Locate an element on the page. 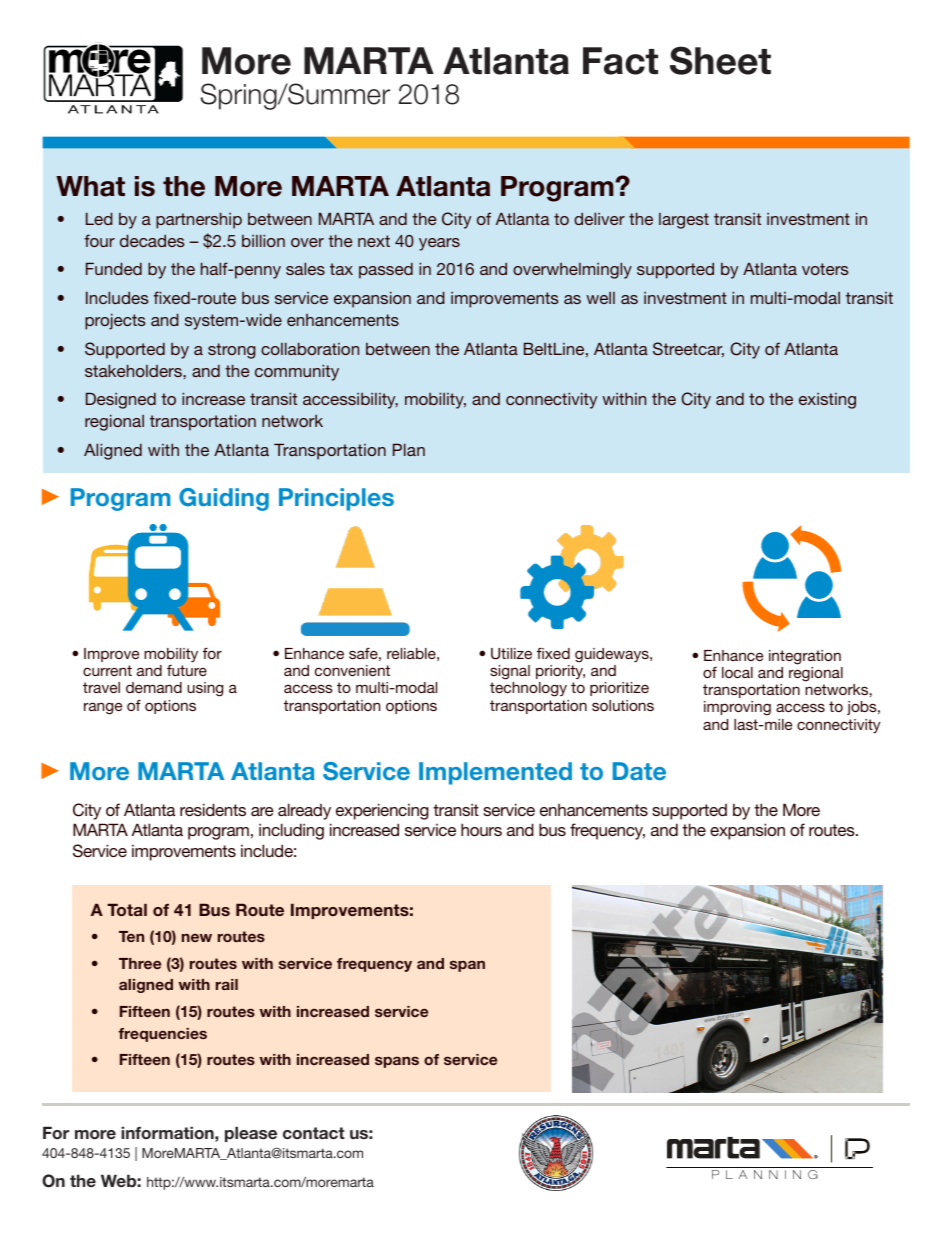  What is located at coordinates (90, 186).
